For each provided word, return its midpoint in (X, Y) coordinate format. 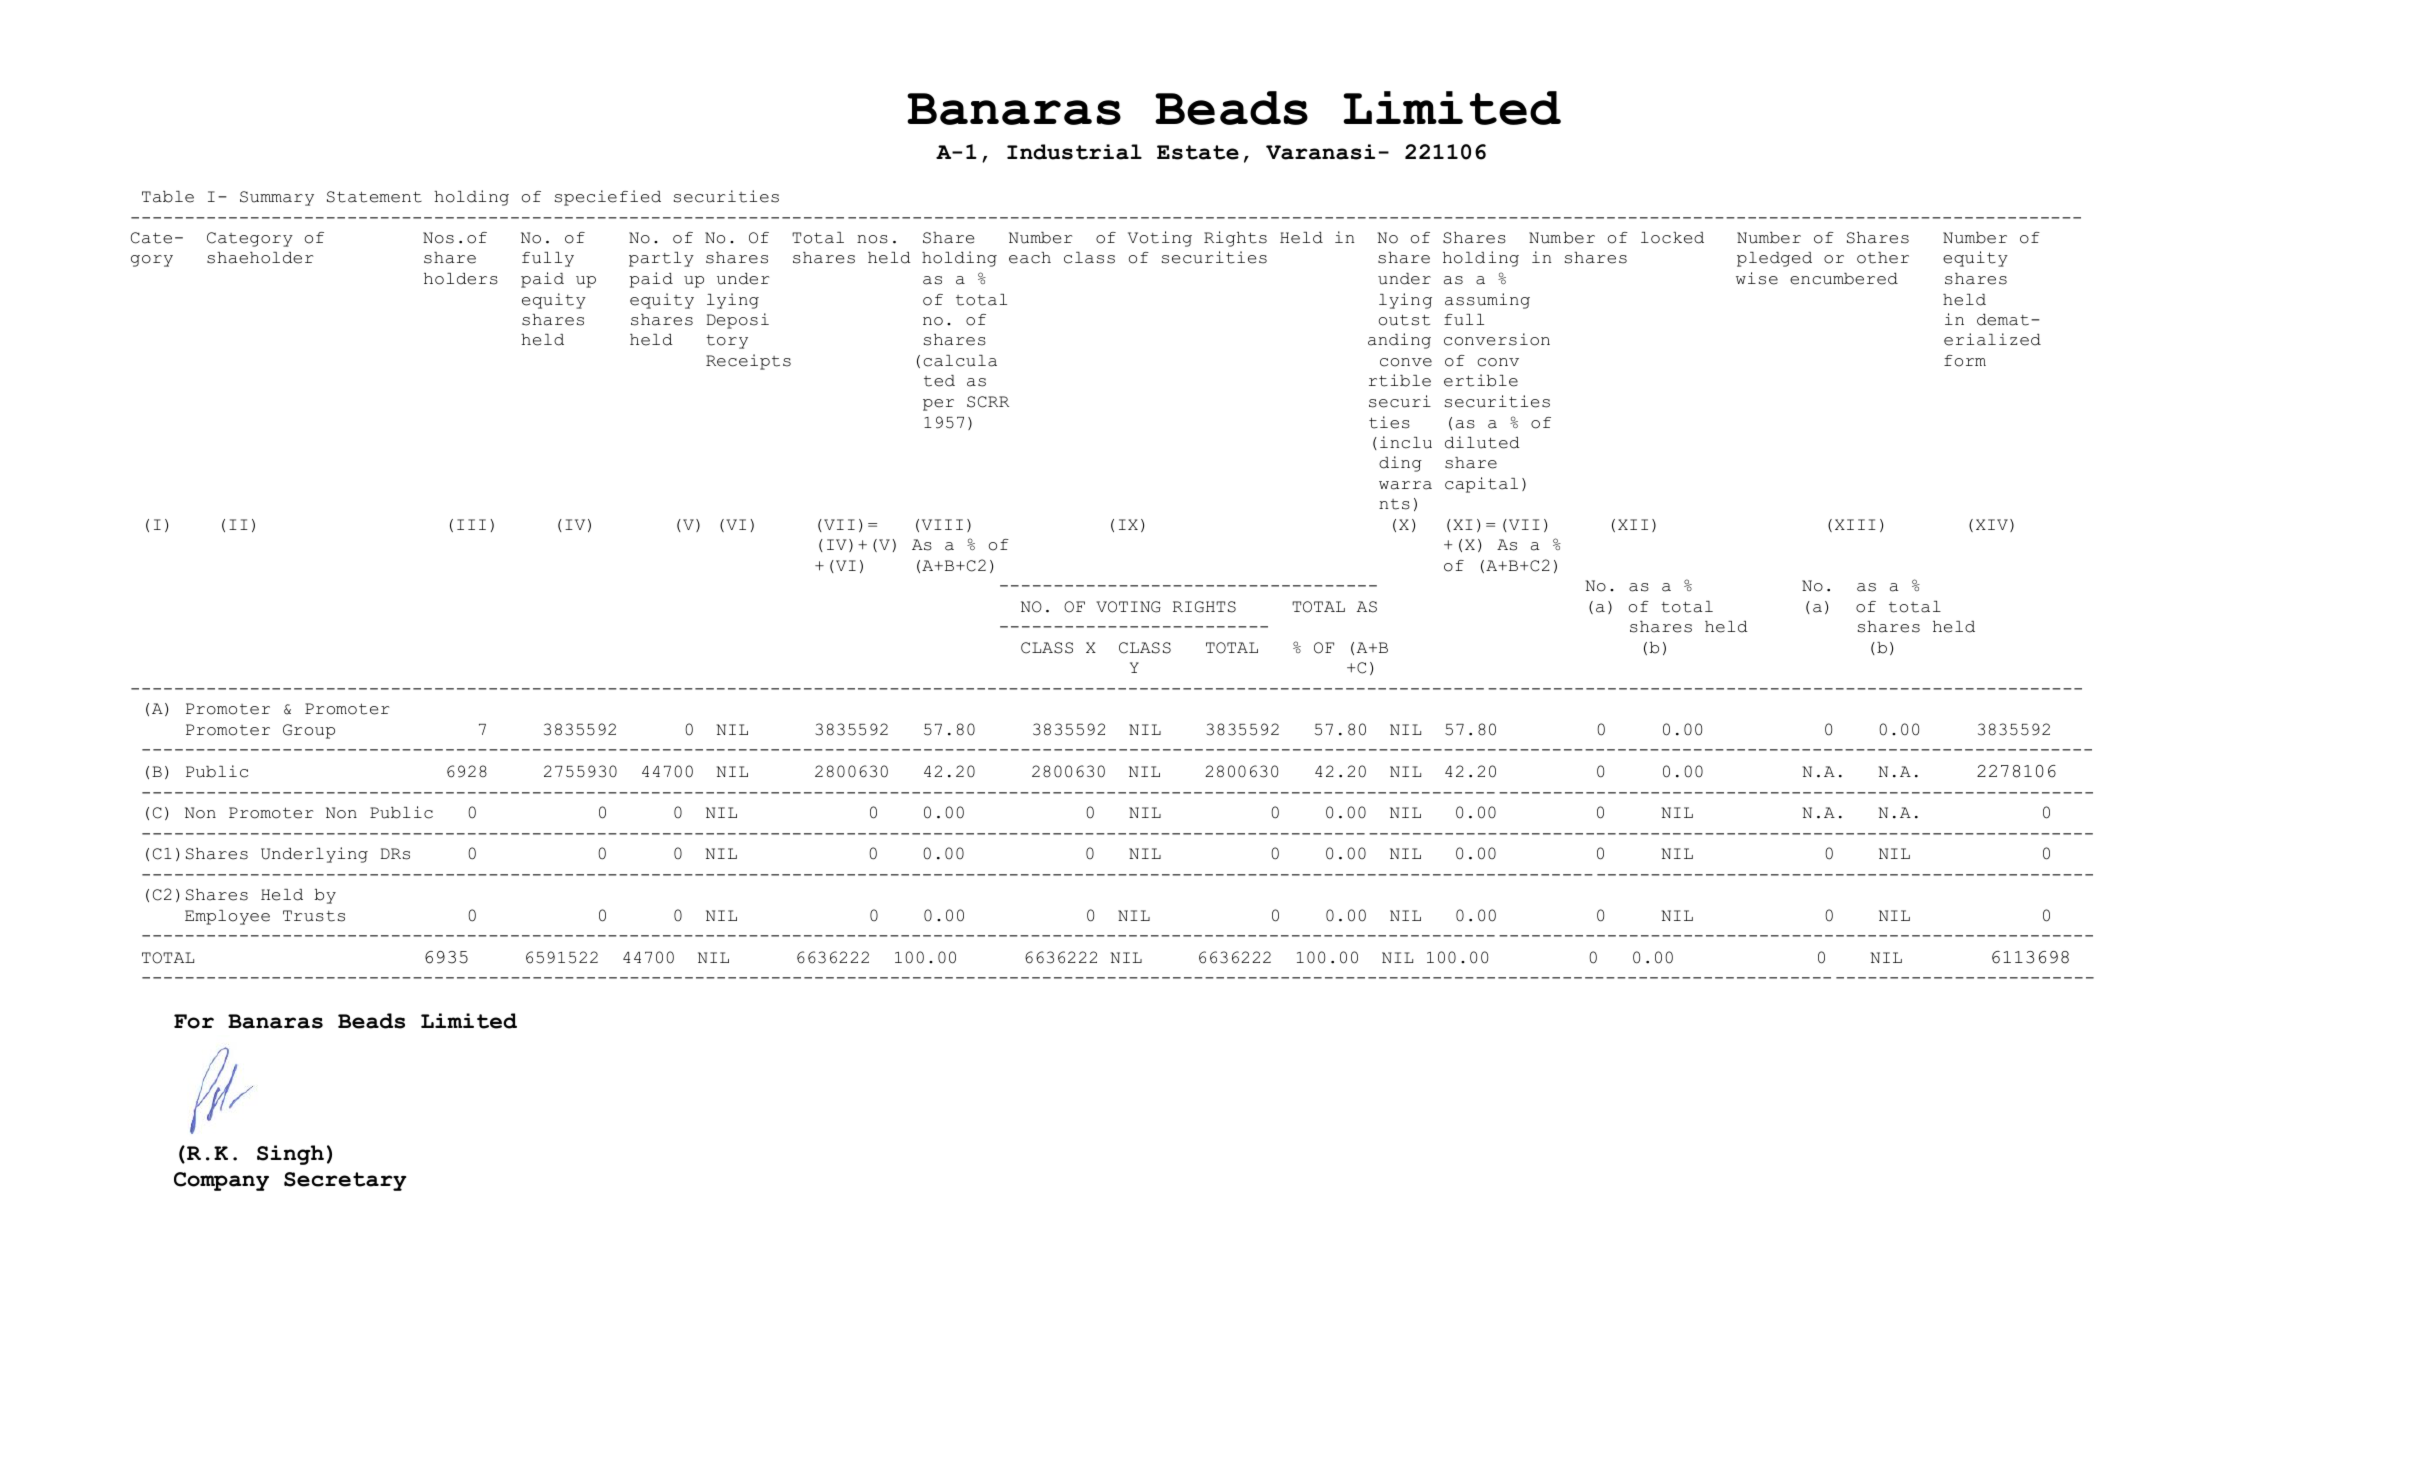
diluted (1482, 442)
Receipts (748, 362)
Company (221, 1181)
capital (1481, 485)
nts (1394, 504)
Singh (290, 1155)
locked (1672, 238)
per (938, 405)
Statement (374, 197)
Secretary (345, 1181)
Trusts (314, 916)
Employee (227, 917)
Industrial (1074, 152)
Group (309, 731)
